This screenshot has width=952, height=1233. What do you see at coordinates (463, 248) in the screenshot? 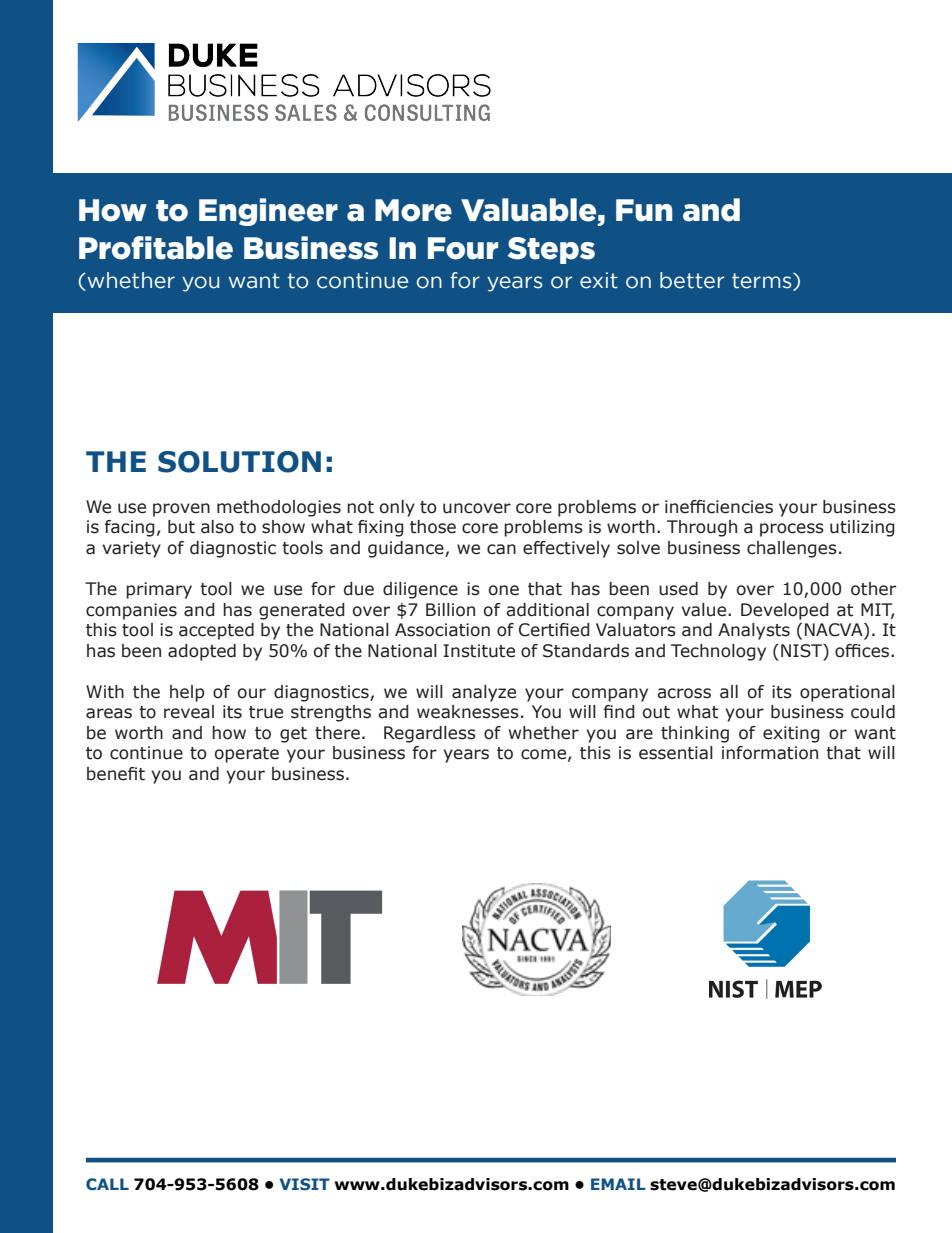
I see `Four` at bounding box center [463, 248].
